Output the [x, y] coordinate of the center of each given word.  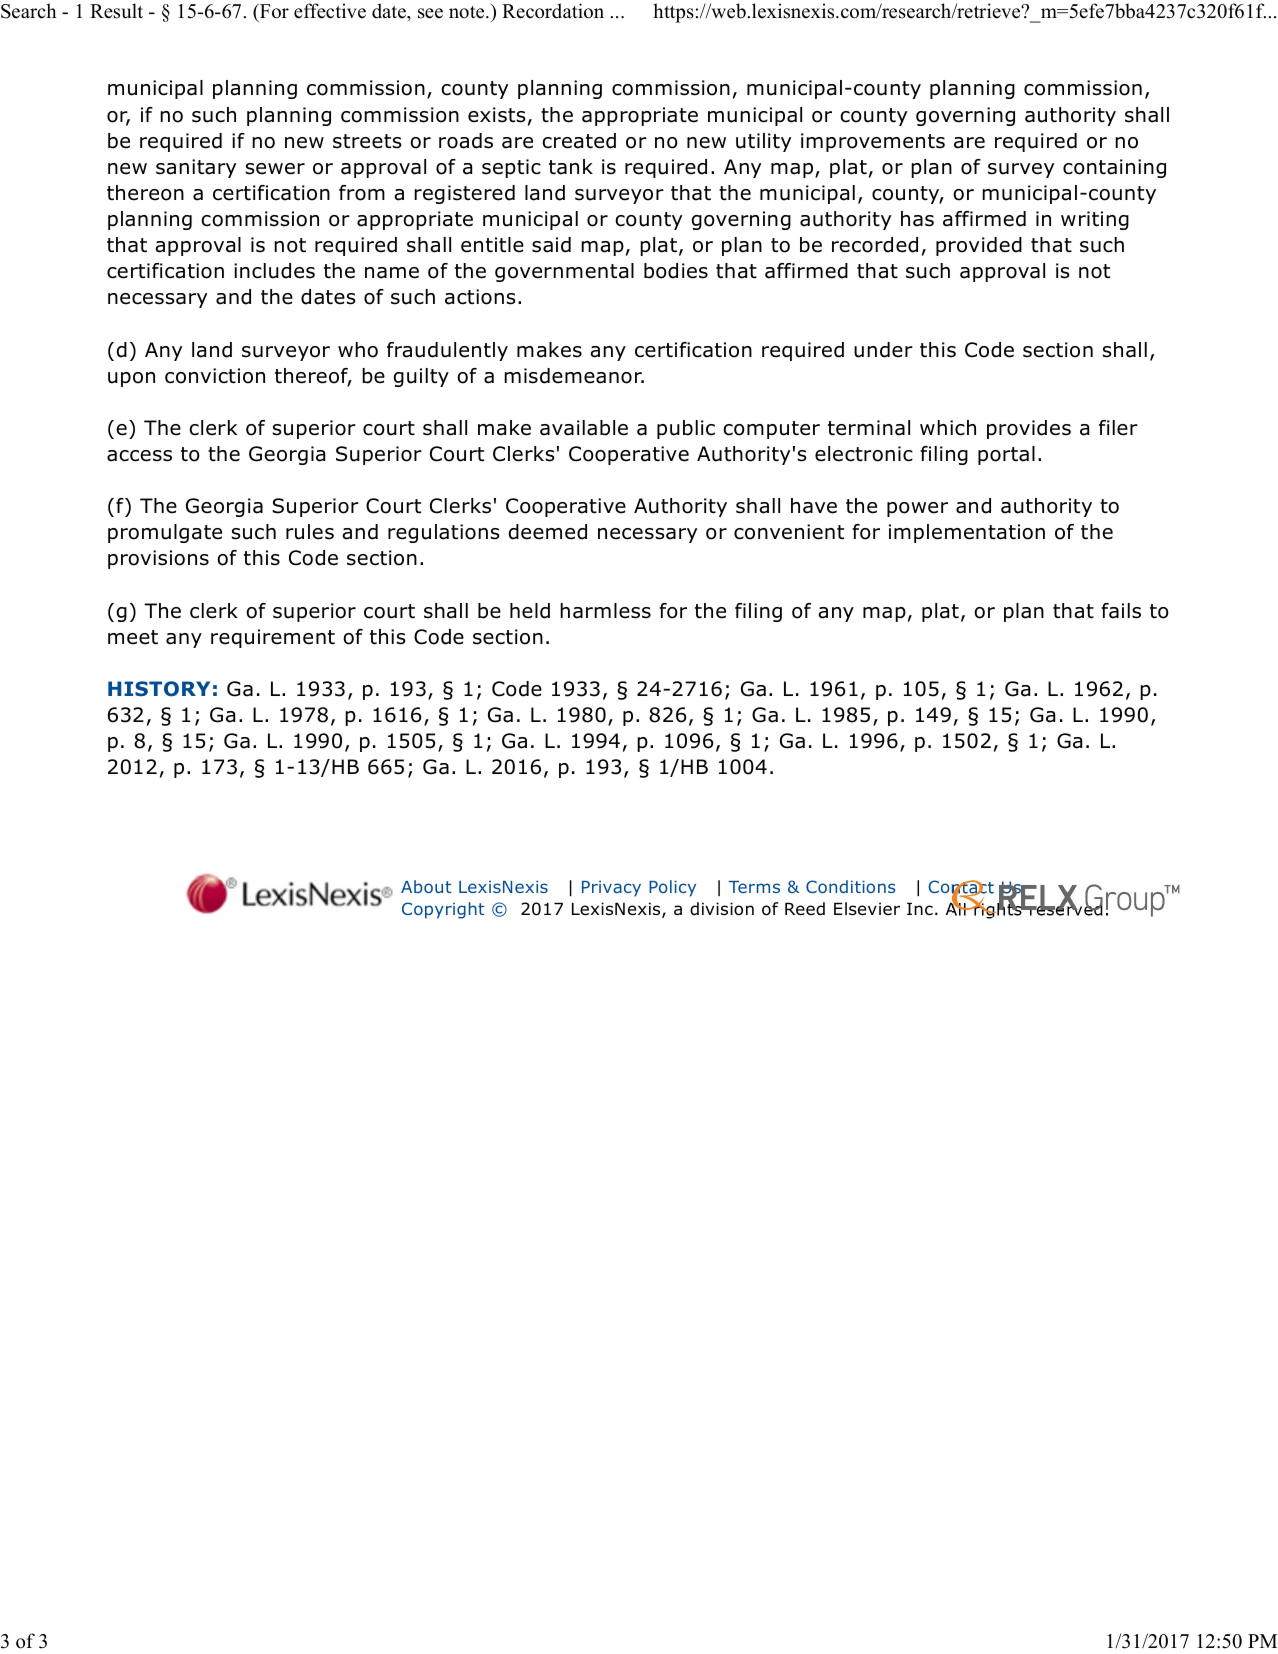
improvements [873, 142]
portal [1006, 455]
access [139, 456]
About [426, 886]
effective [330, 11]
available [584, 428]
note [468, 12]
